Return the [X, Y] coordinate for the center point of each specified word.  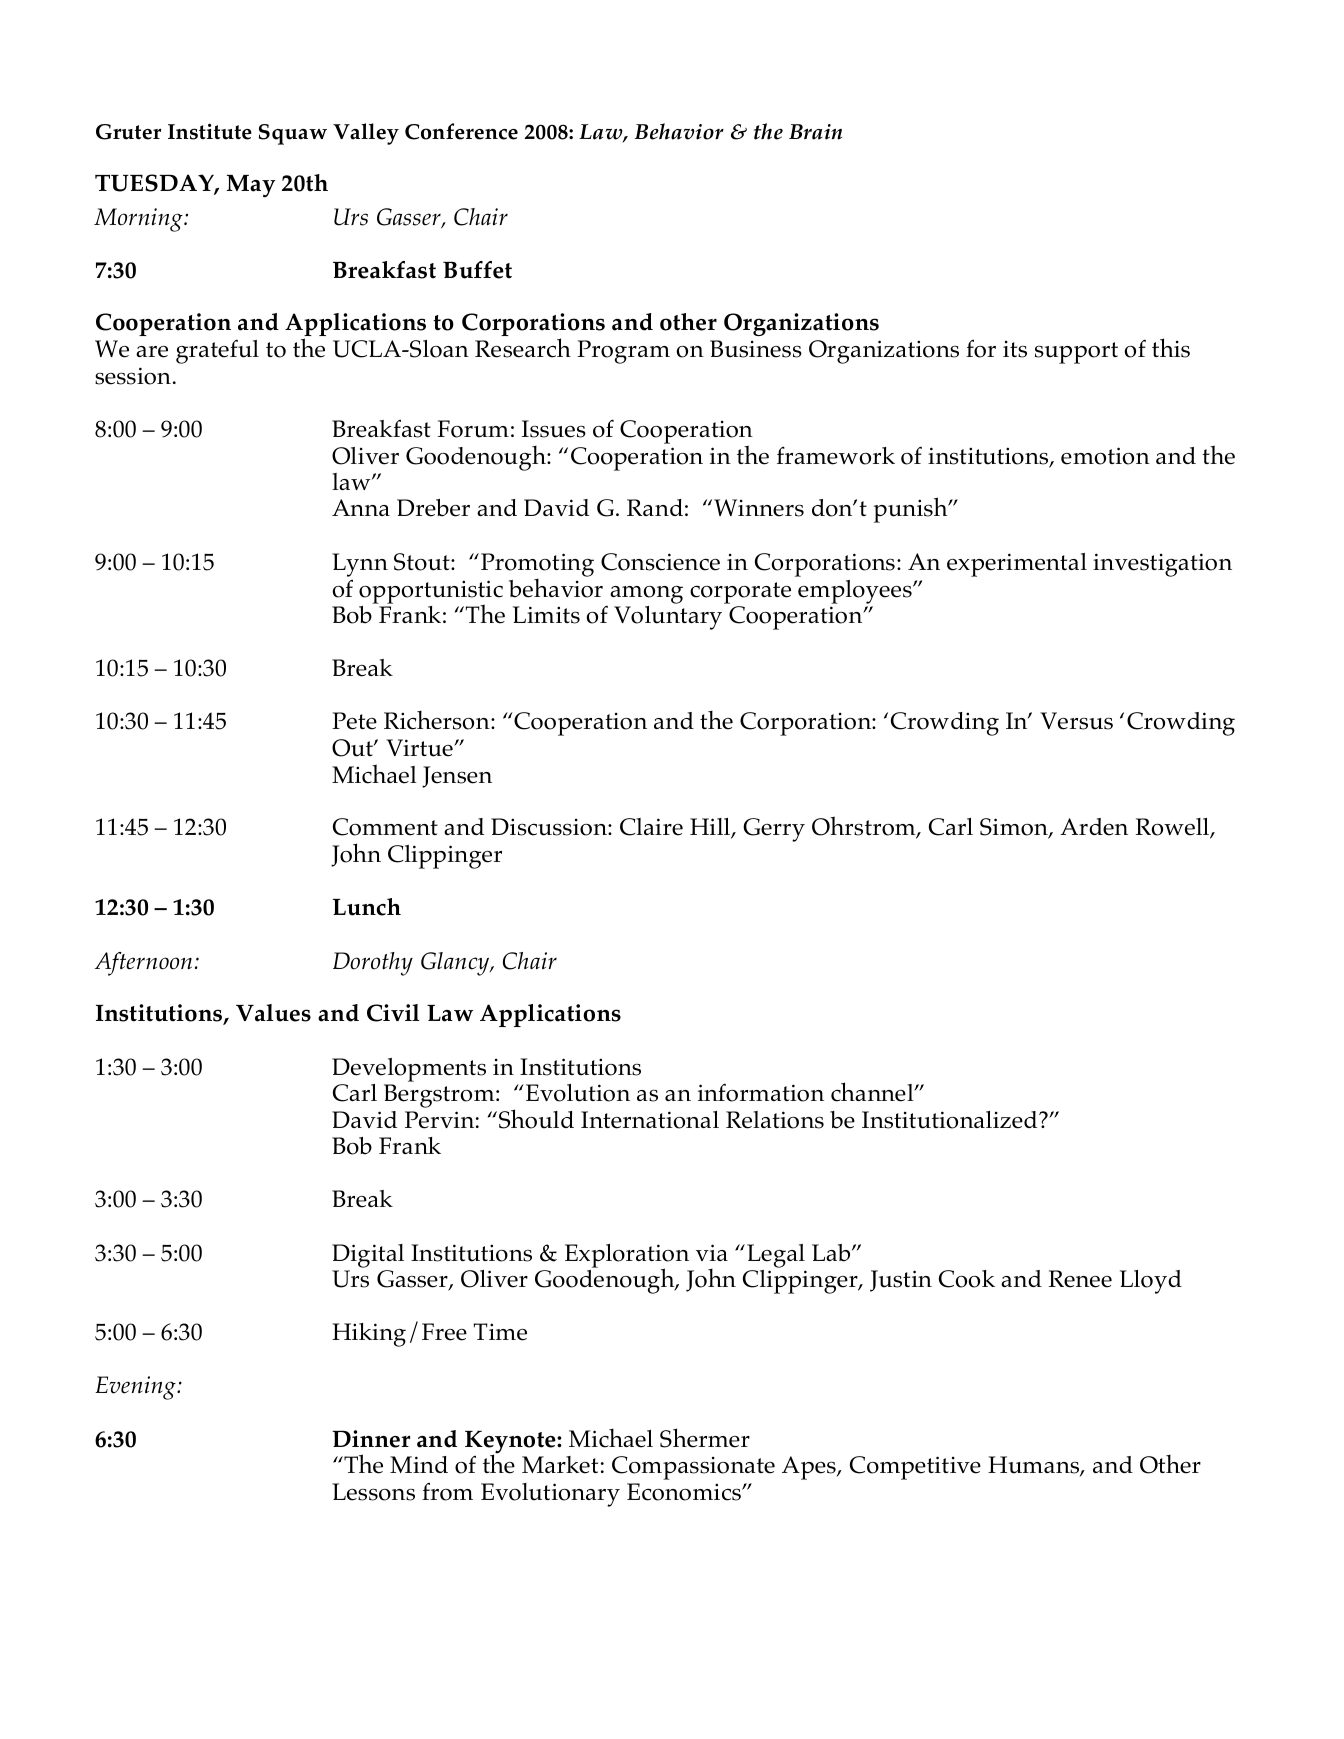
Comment [385, 827]
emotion [1105, 456]
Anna [361, 507]
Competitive [915, 1468]
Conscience [660, 562]
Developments [409, 1070]
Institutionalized [951, 1120]
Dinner [371, 1439]
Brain [815, 132]
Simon [1015, 828]
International [650, 1120]
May [251, 186]
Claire [651, 827]
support [1076, 353]
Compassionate [693, 1468]
